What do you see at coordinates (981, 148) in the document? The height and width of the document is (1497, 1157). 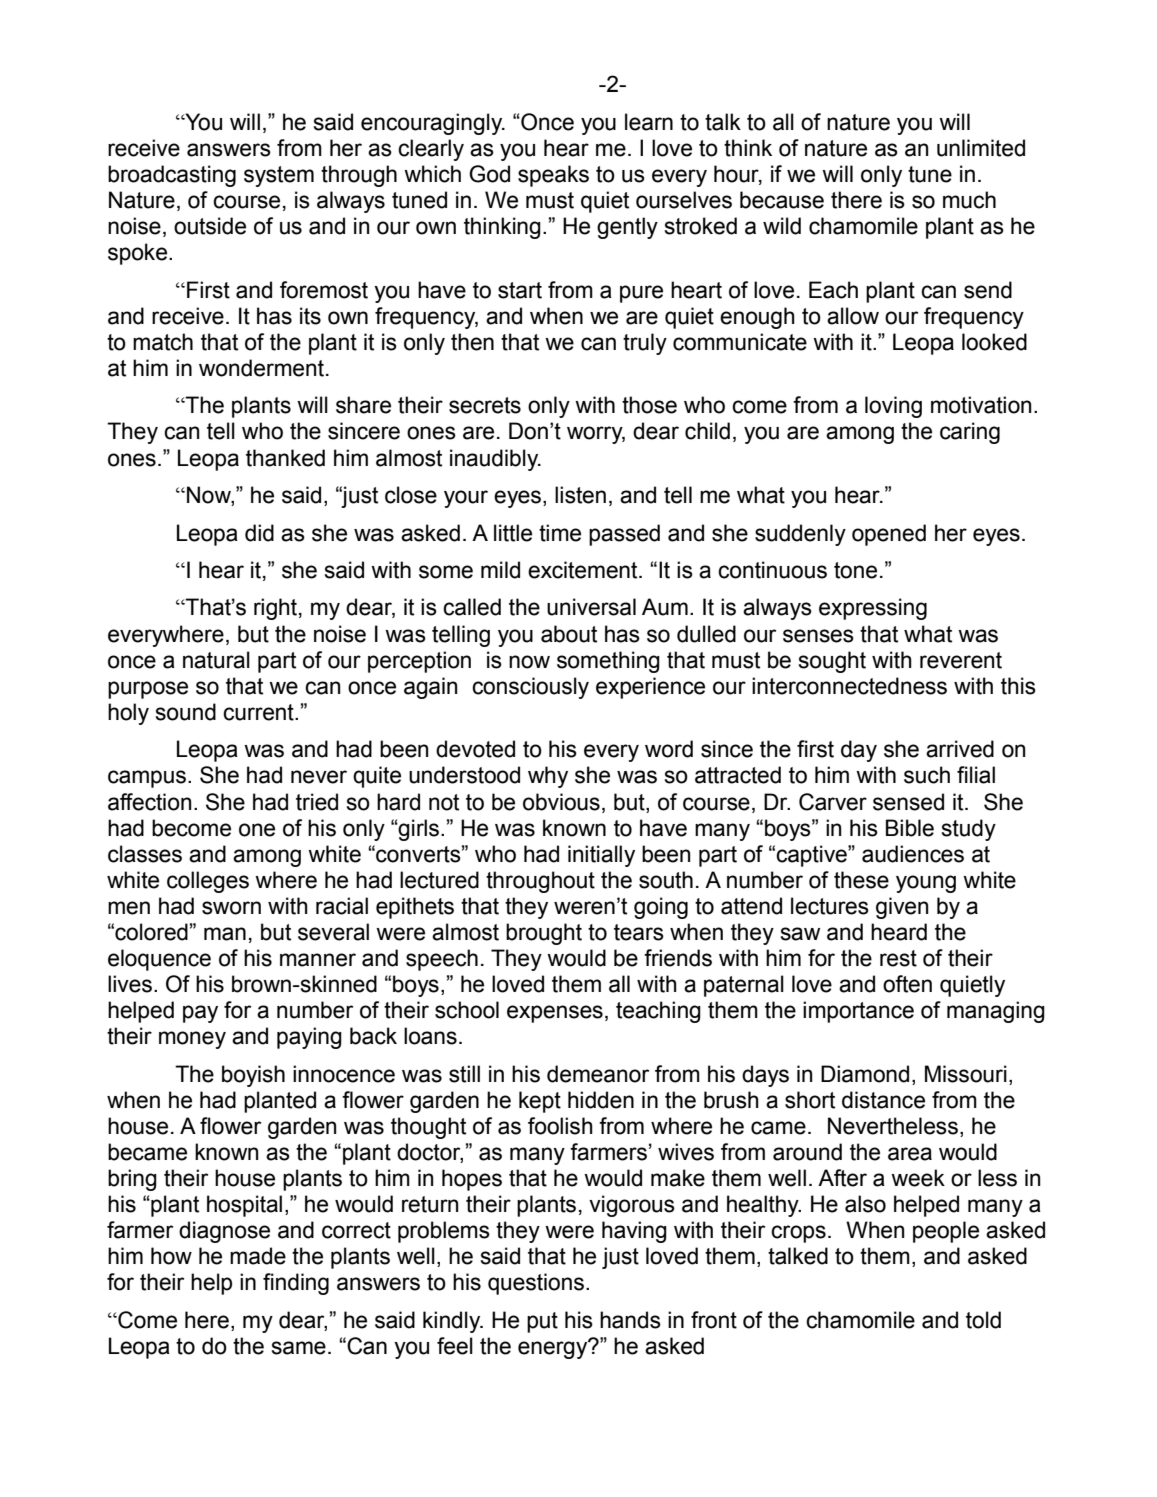 I see `unlimited` at bounding box center [981, 148].
